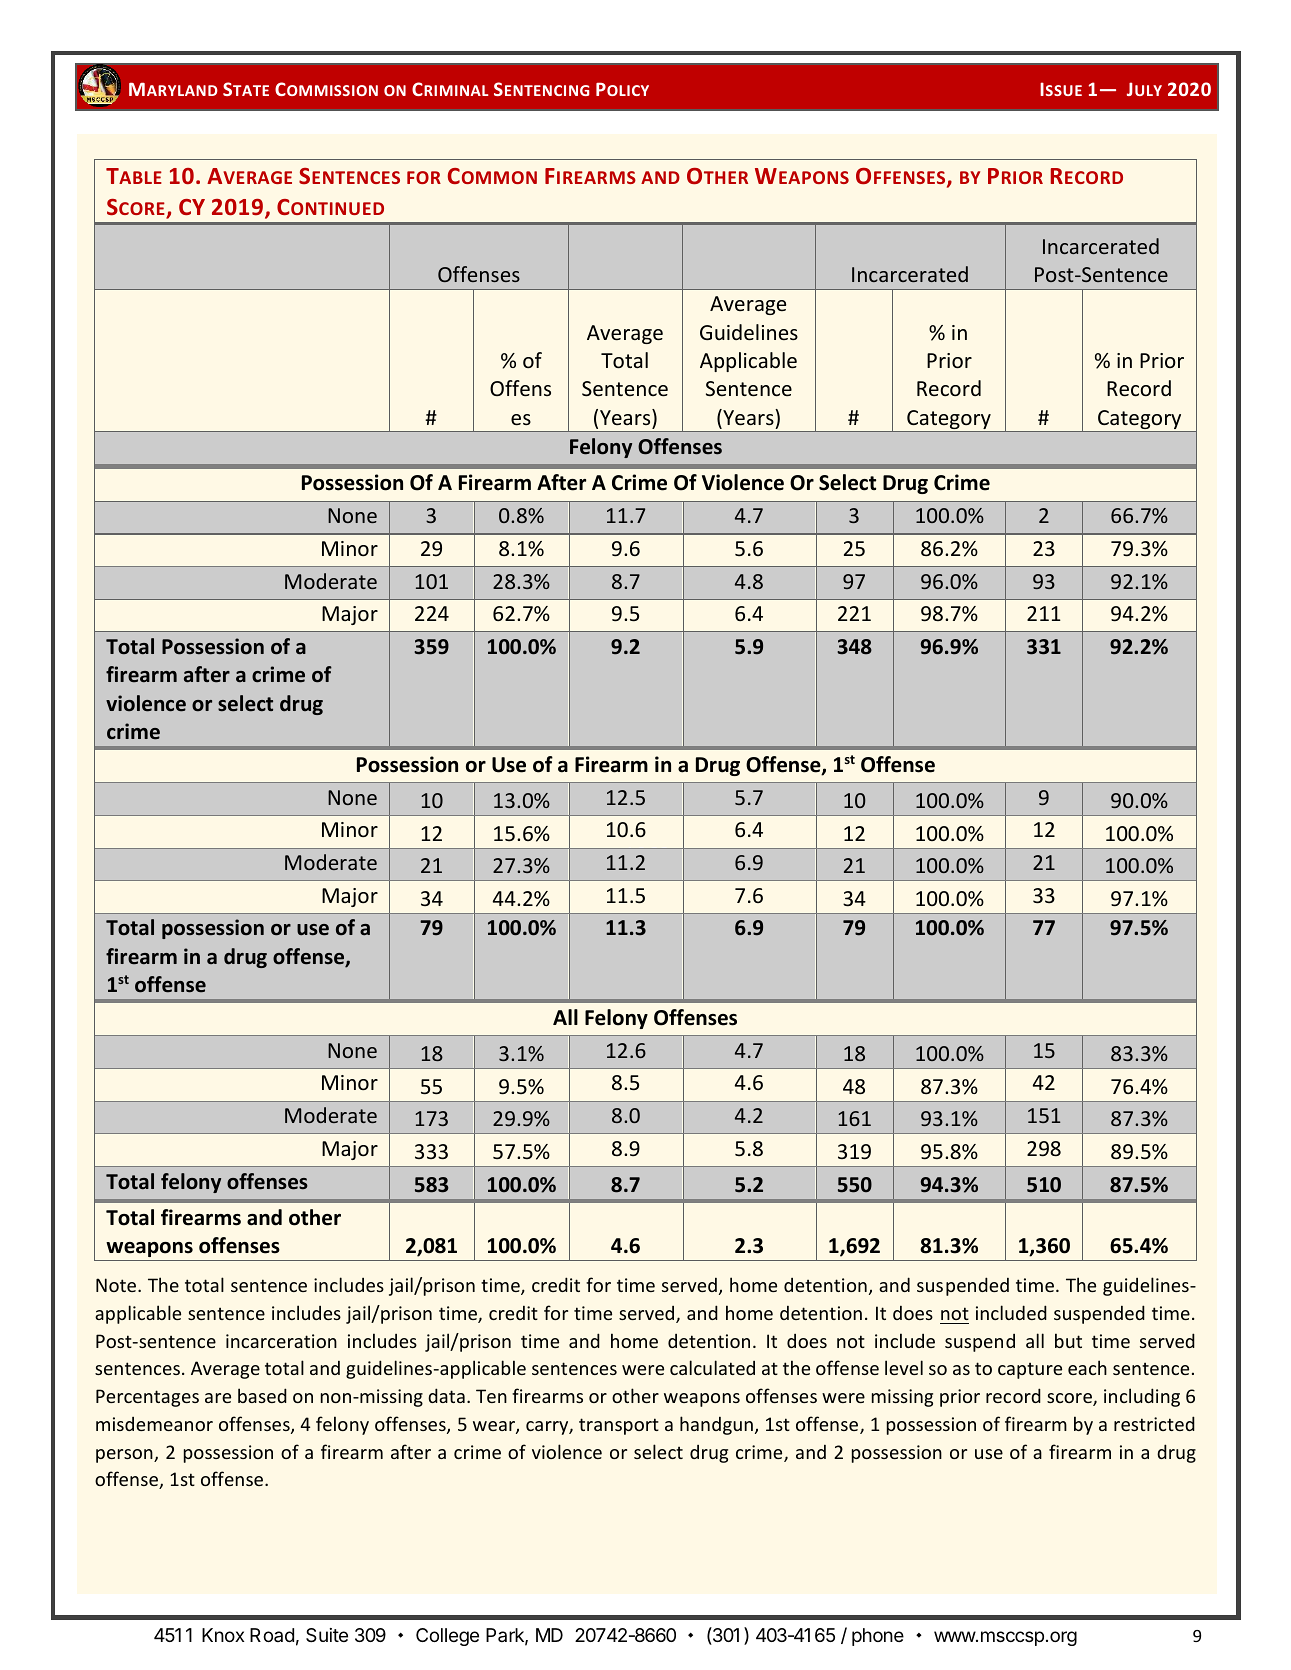  I want to click on transport, so click(619, 1426).
